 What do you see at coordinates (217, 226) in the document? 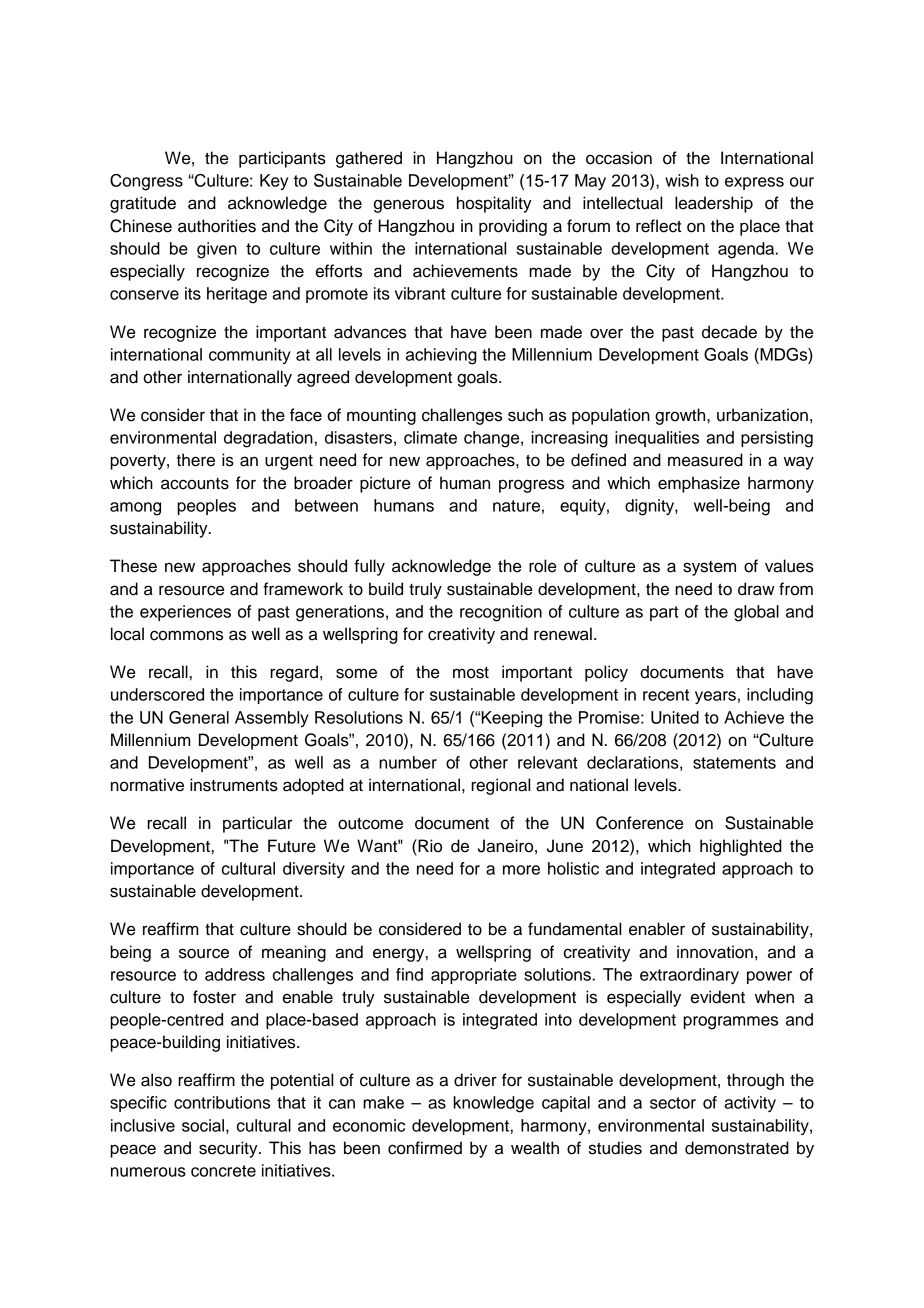
I see `authorities` at bounding box center [217, 226].
